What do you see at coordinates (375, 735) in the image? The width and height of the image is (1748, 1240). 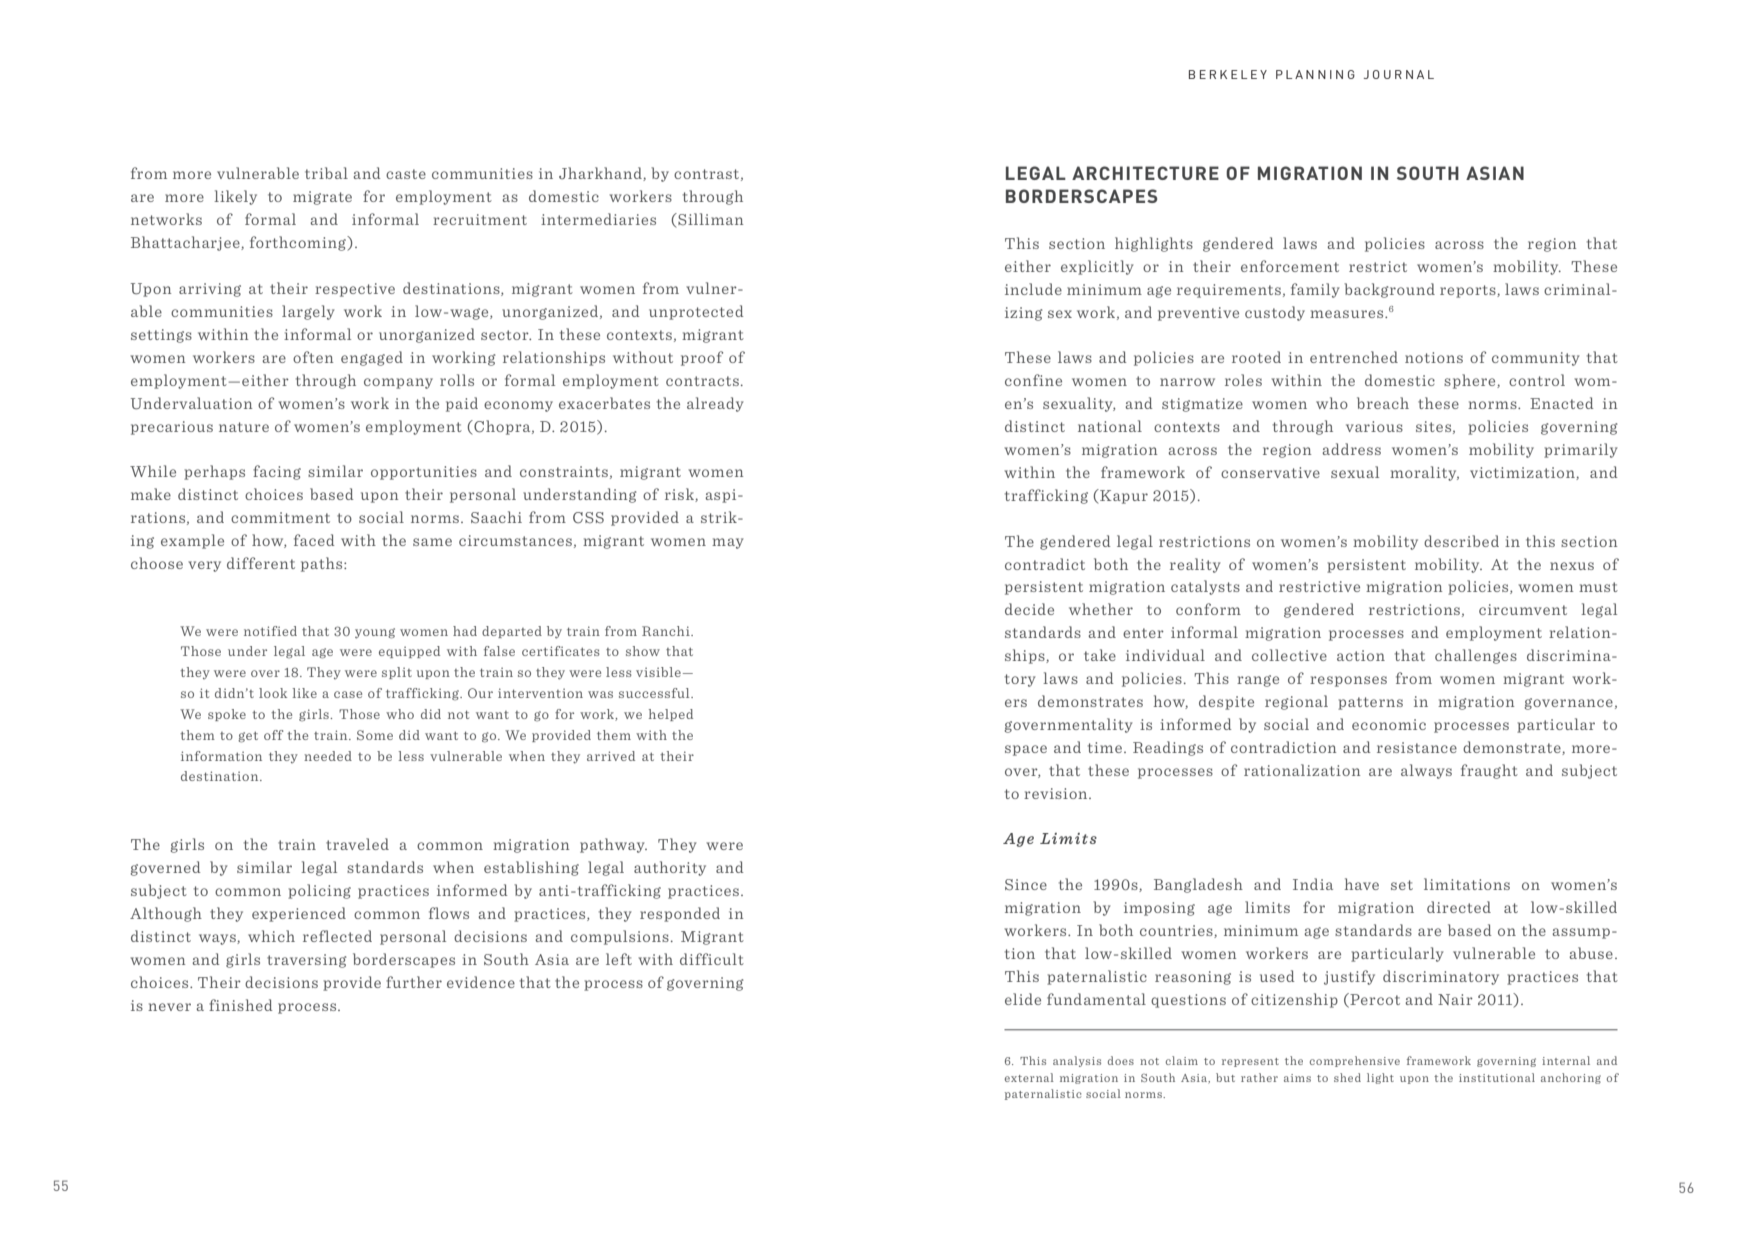 I see `Some` at bounding box center [375, 735].
